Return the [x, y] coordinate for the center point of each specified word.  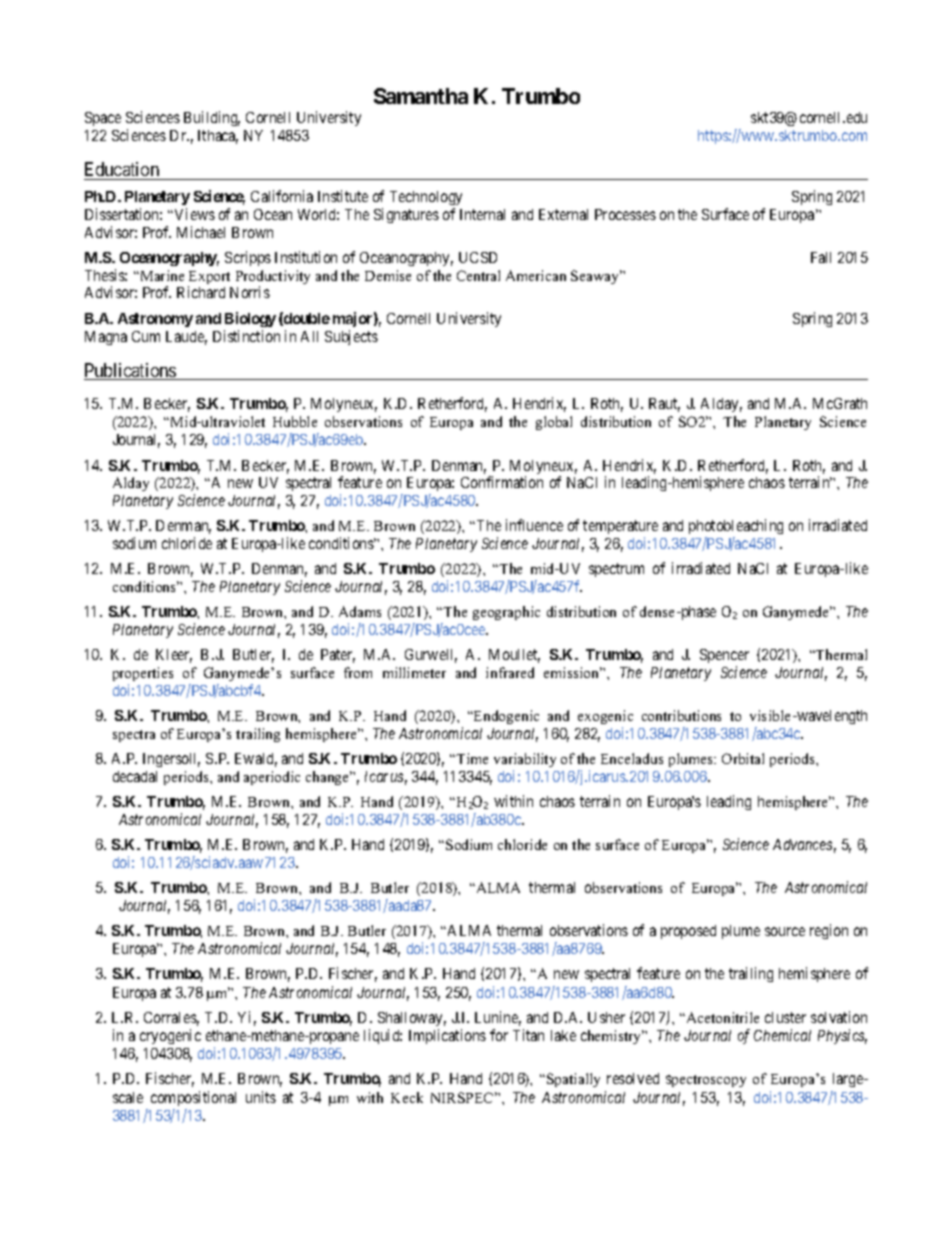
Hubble [295, 421]
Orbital [743, 758]
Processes [625, 214]
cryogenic [170, 1036]
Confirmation [502, 482]
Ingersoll [171, 760]
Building [212, 118]
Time [471, 758]
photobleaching [736, 528]
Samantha [421, 96]
